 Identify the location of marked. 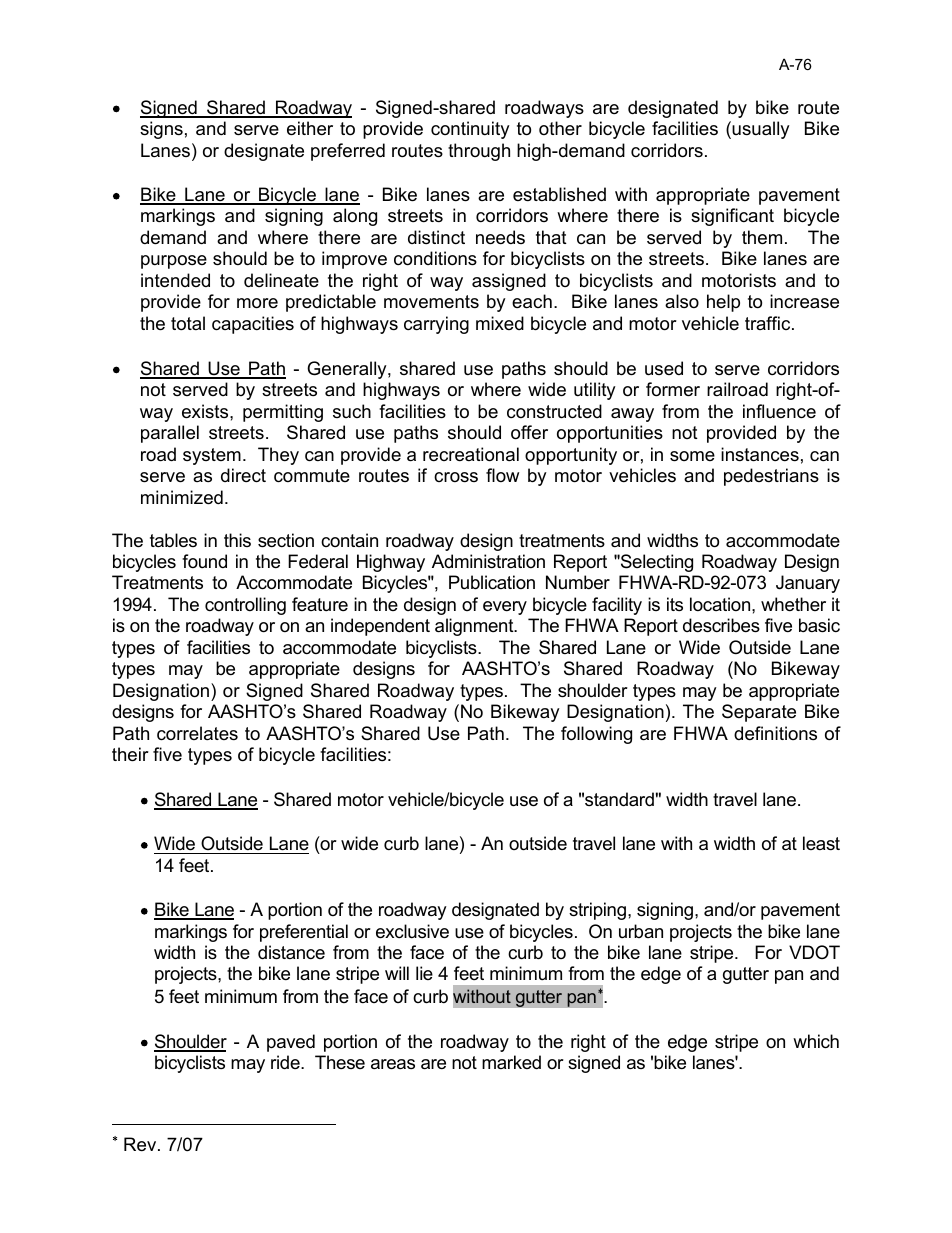
(511, 1062).
